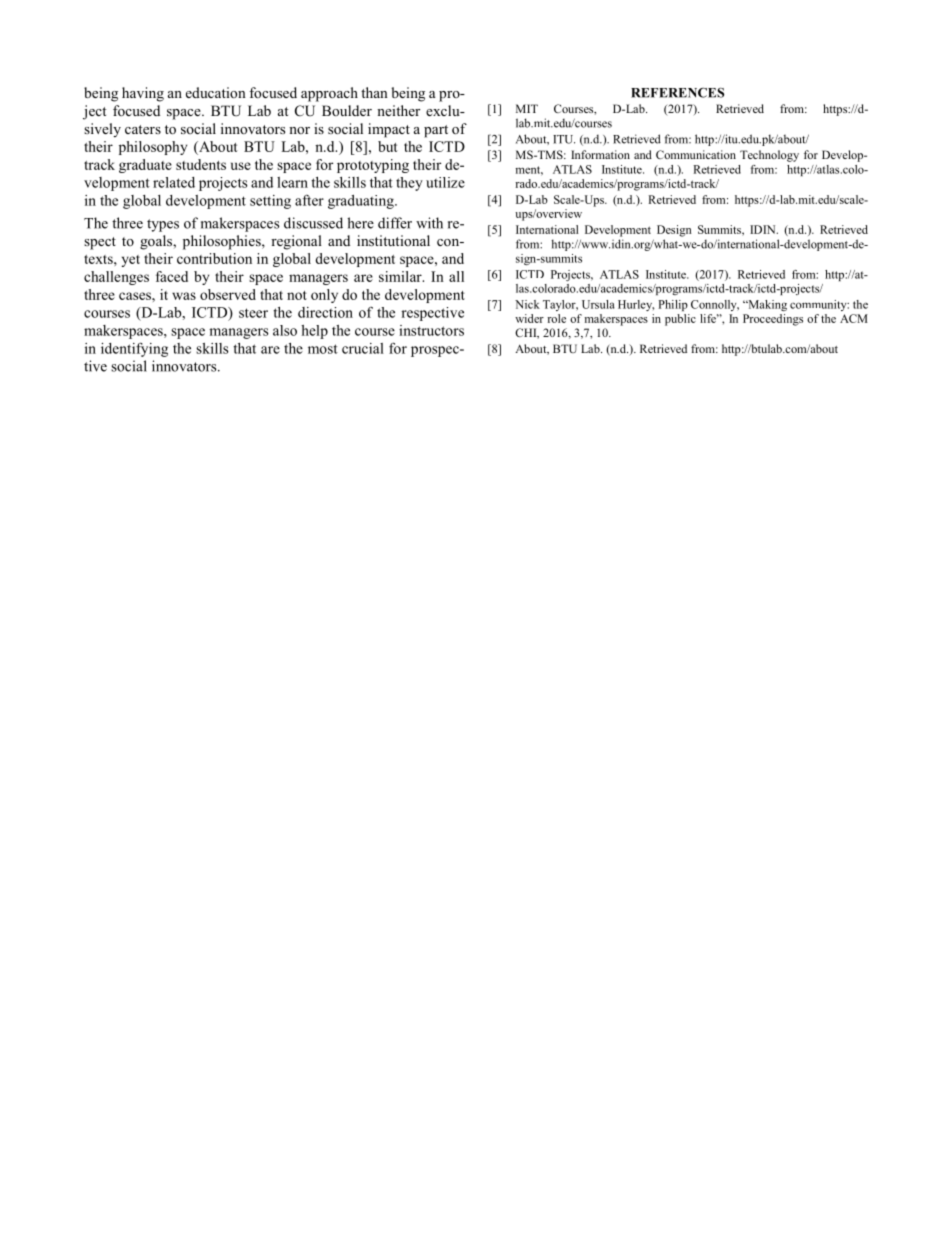 Image resolution: width=952 pixels, height=1233 pixels. What do you see at coordinates (431, 330) in the image?
I see `instructors` at bounding box center [431, 330].
